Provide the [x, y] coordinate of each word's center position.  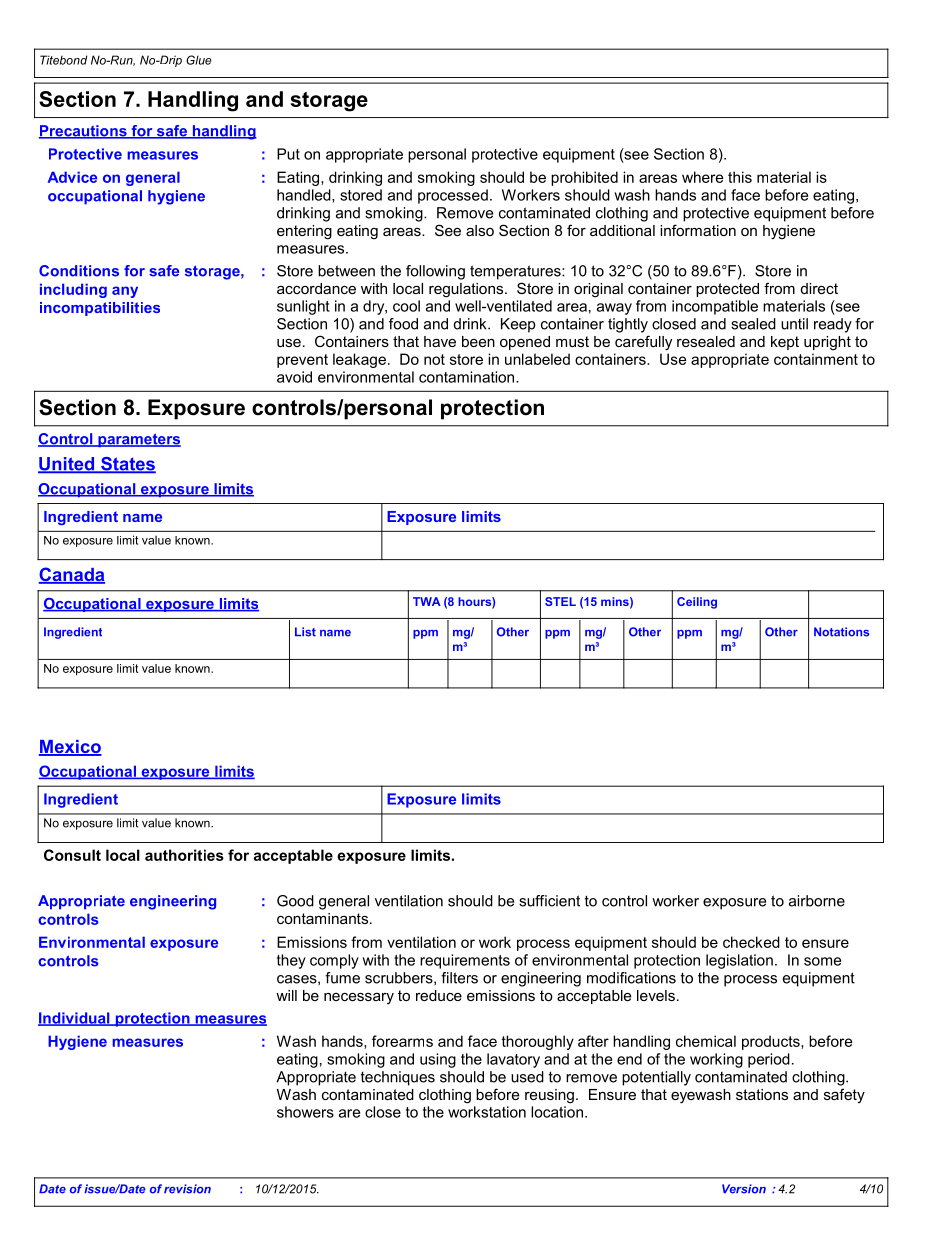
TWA [427, 601]
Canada [72, 575]
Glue [199, 60]
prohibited [584, 178]
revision [187, 1189]
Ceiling [697, 603]
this [740, 177]
